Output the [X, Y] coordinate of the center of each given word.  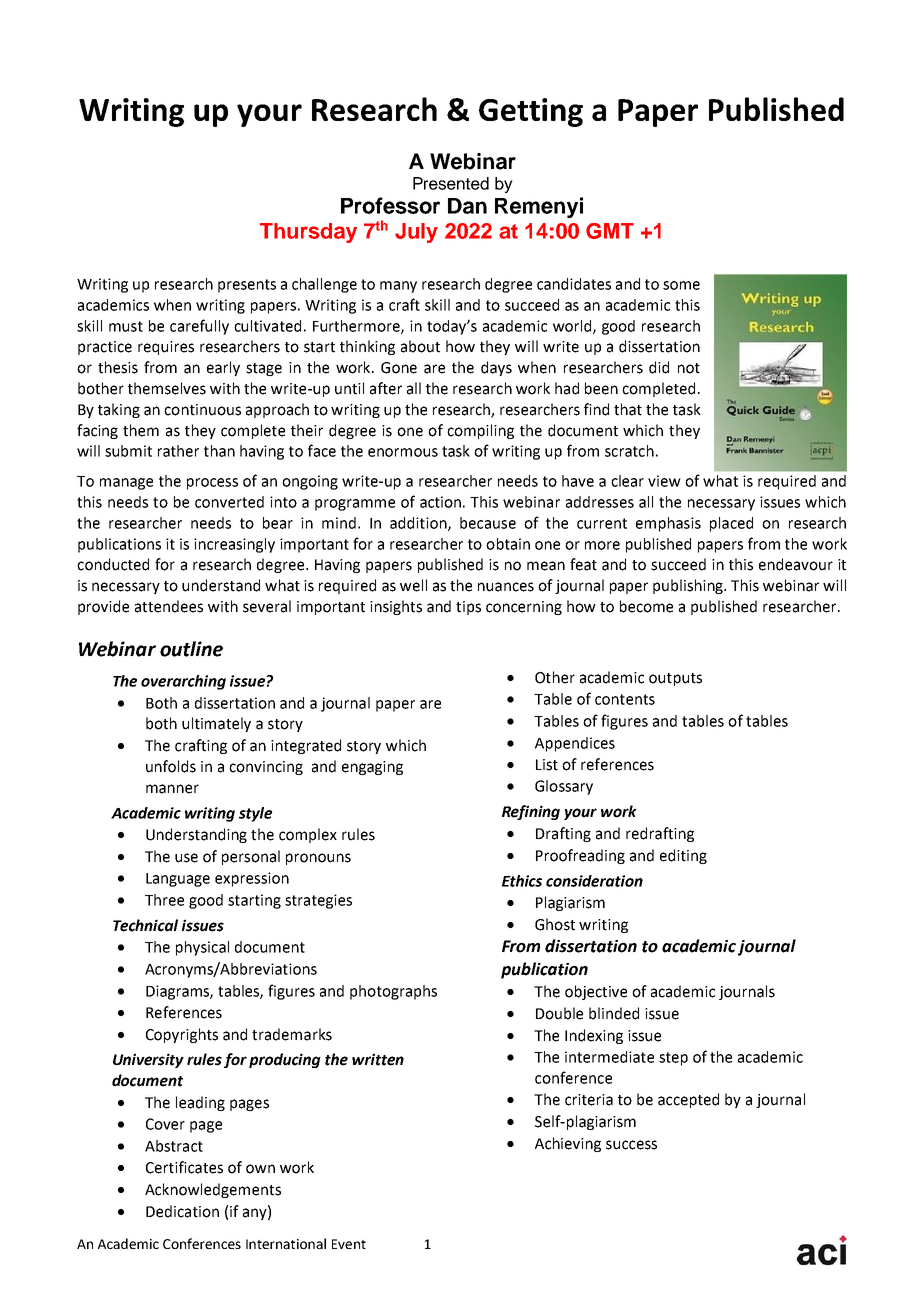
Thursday [308, 233]
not [689, 368]
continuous [202, 410]
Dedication [182, 1211]
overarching [183, 682]
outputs [675, 679]
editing [683, 856]
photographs [393, 992]
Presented [451, 183]
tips [468, 608]
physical [202, 948]
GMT [610, 231]
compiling [480, 431]
